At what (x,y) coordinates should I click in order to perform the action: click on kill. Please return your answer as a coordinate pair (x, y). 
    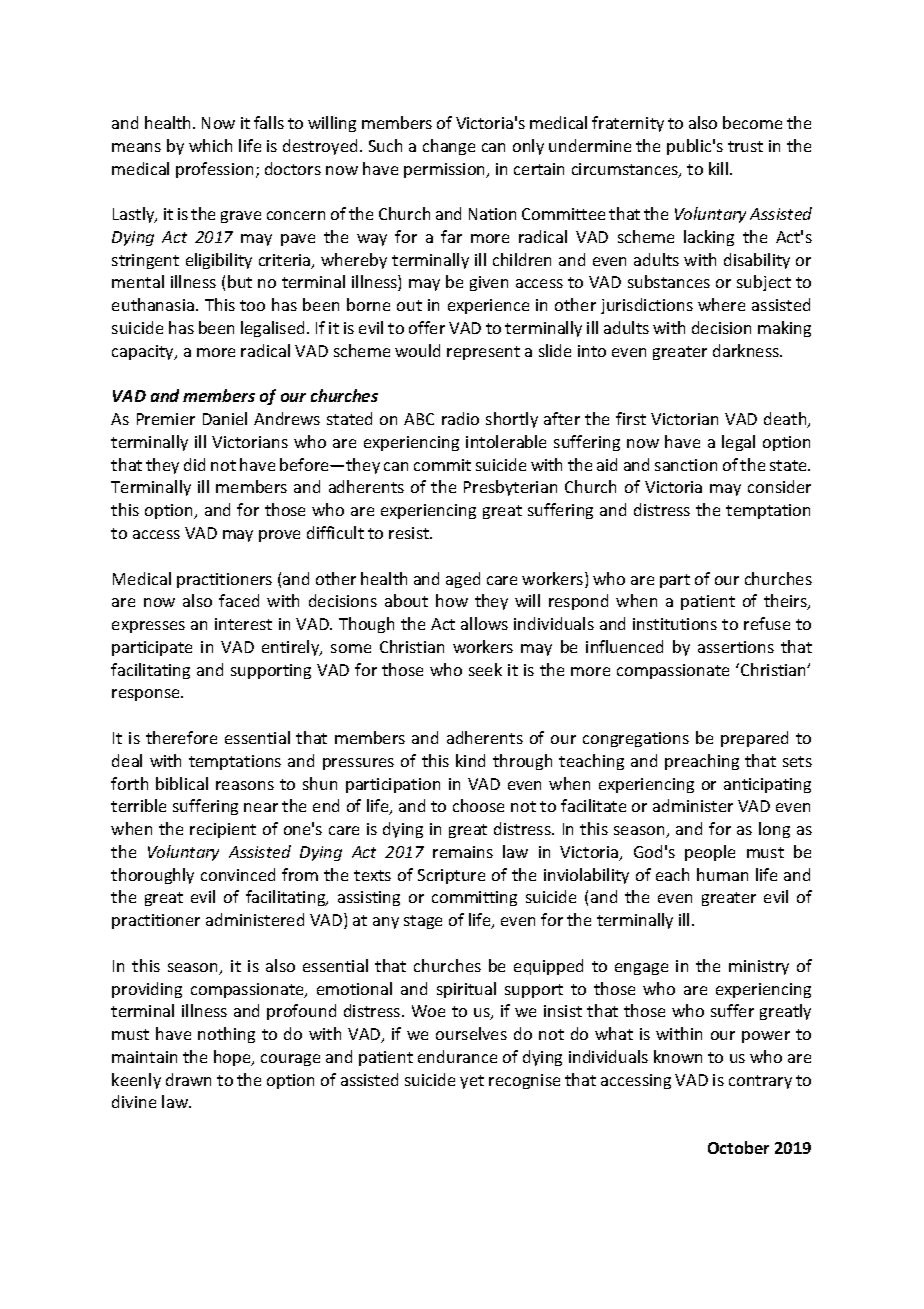
    Looking at the image, I should click on (718, 168).
